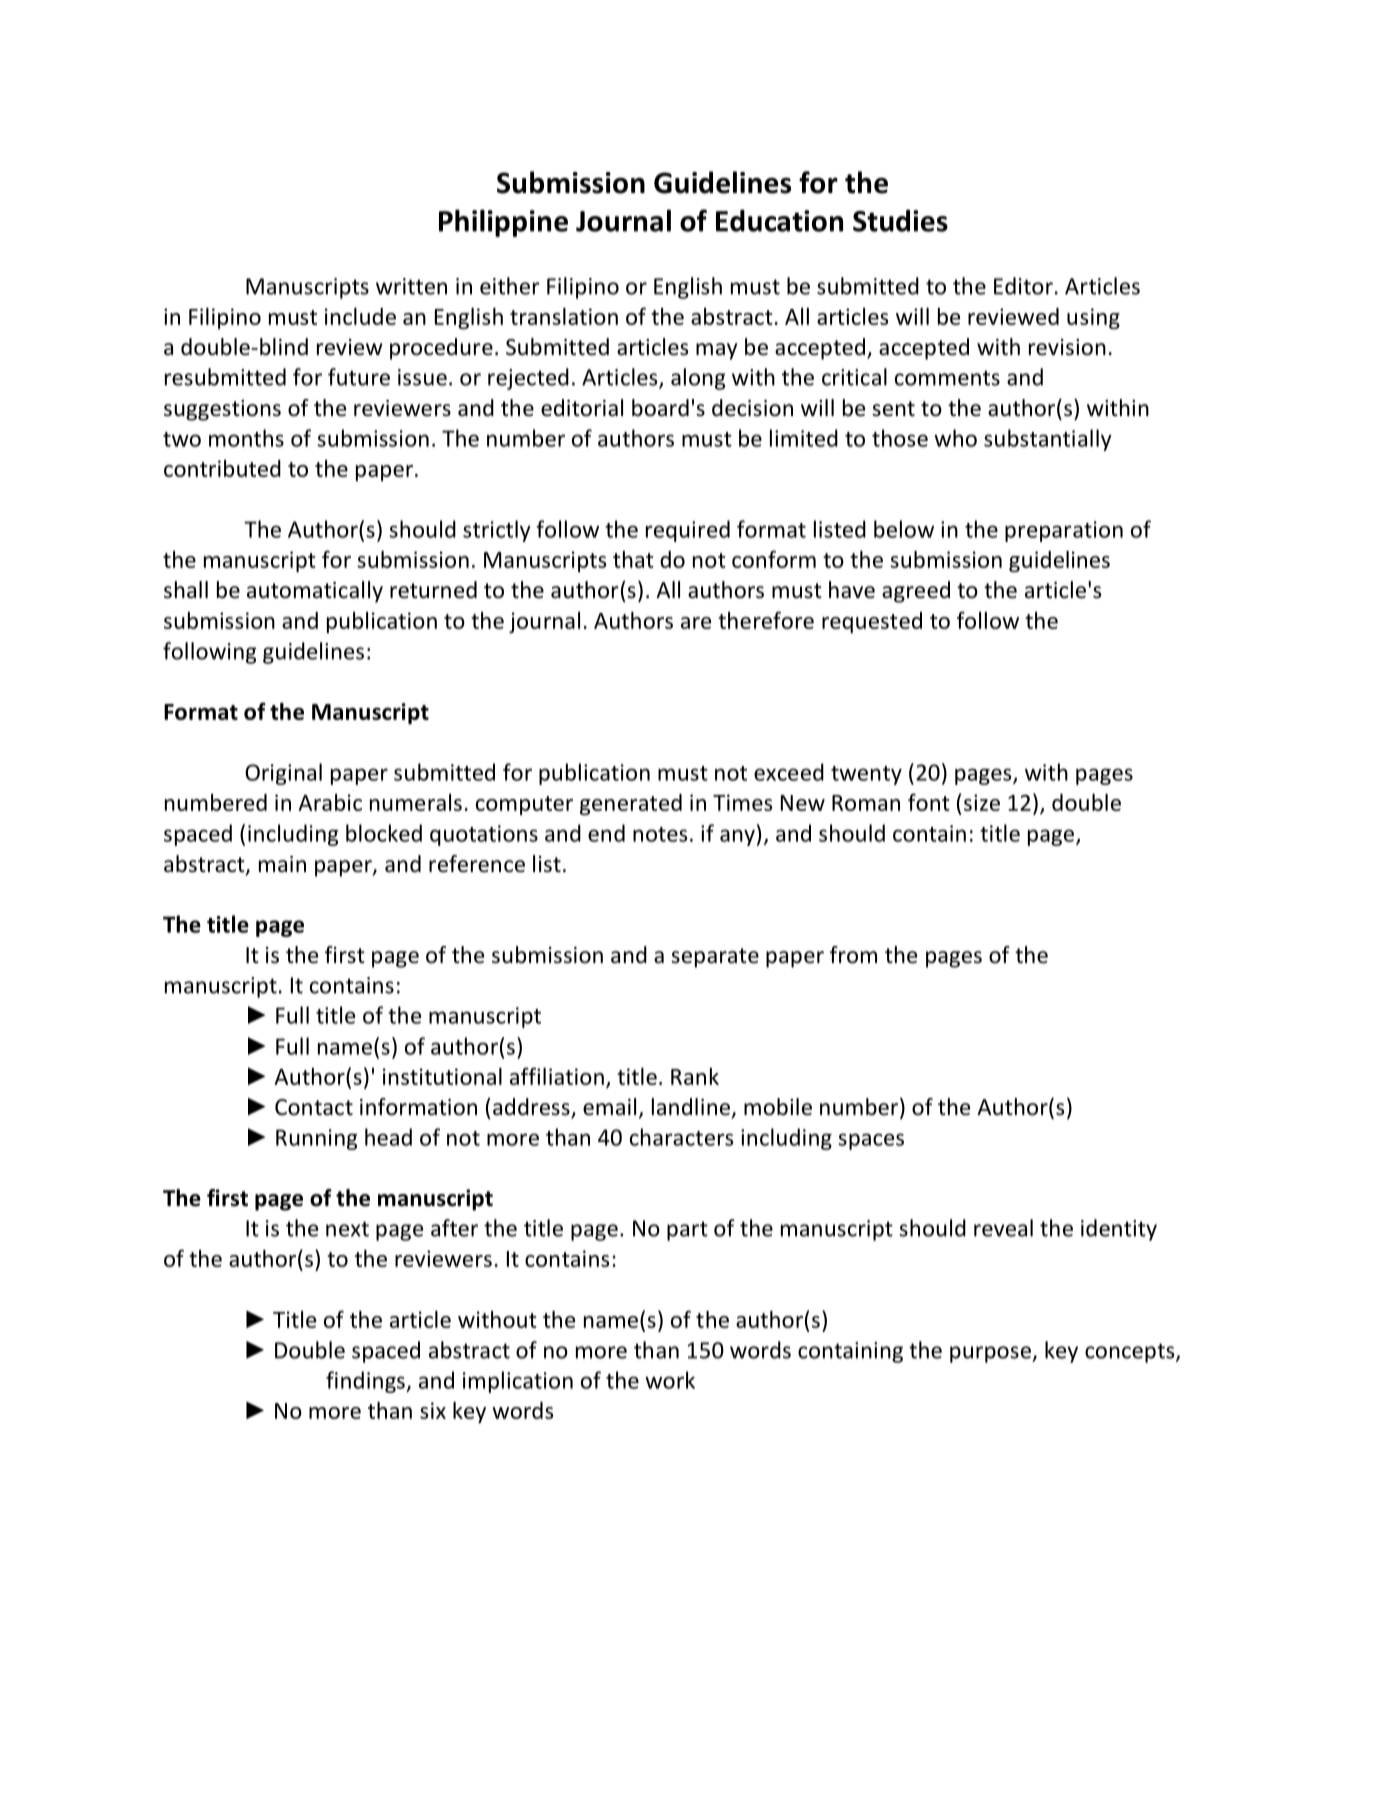 Image resolution: width=1385 pixels, height=1793 pixels. I want to click on notes, so click(660, 834).
